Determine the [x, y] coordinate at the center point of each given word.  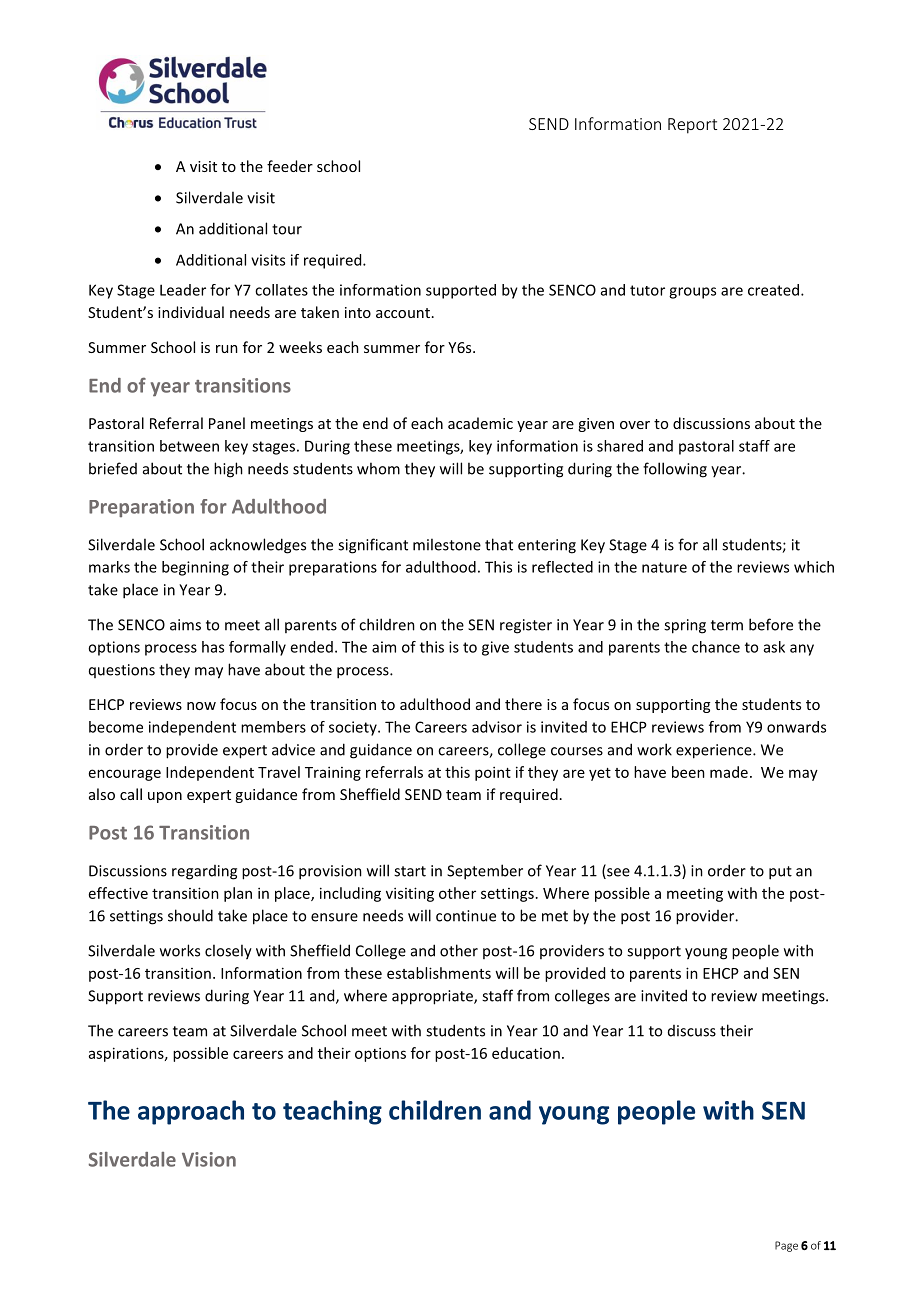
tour [287, 229]
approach [191, 1112]
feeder [290, 166]
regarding [204, 872]
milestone [447, 544]
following [675, 470]
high [228, 470]
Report [692, 126]
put [780, 873]
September [485, 872]
